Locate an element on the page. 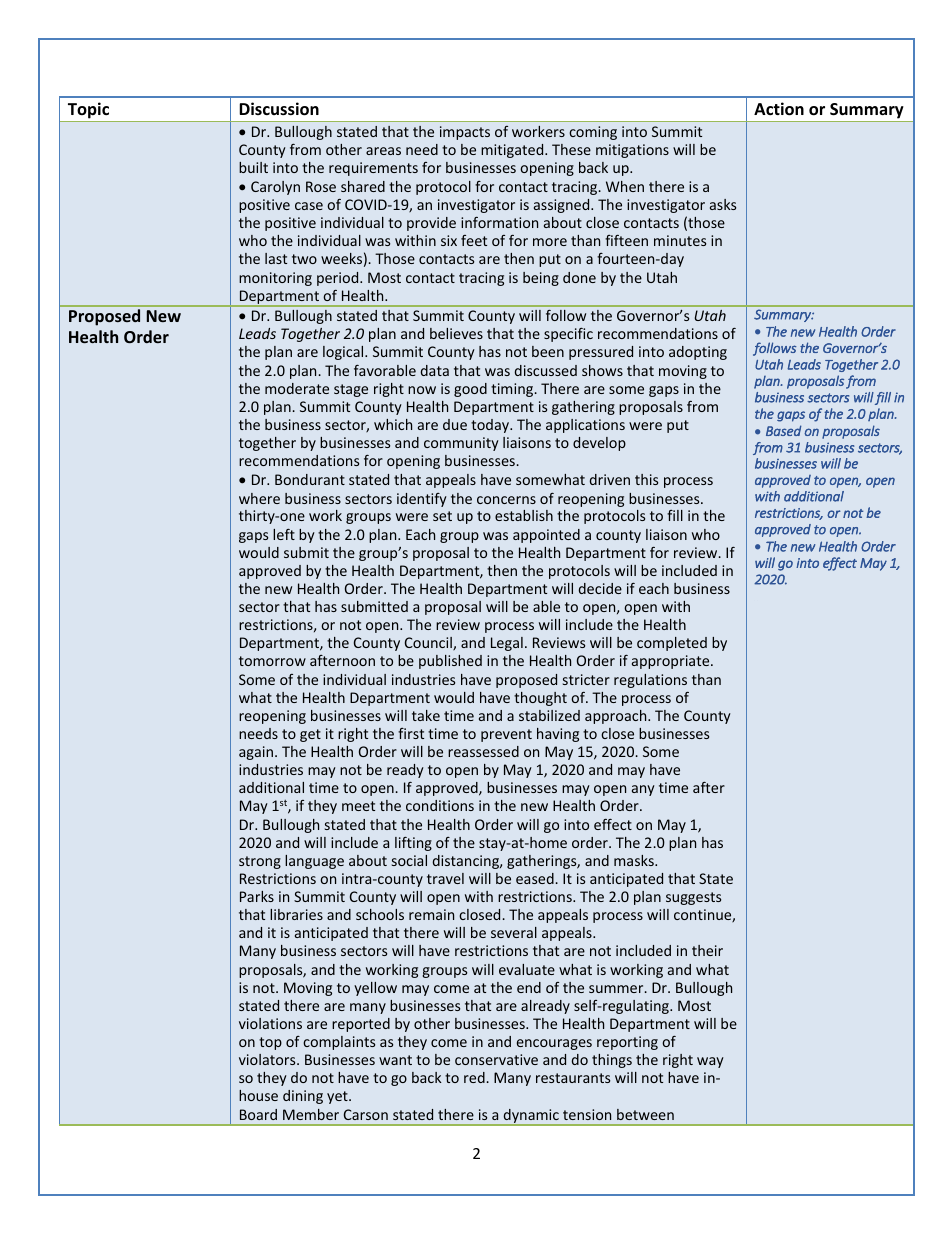 The height and width of the image is (1233, 952). this is located at coordinates (646, 479).
